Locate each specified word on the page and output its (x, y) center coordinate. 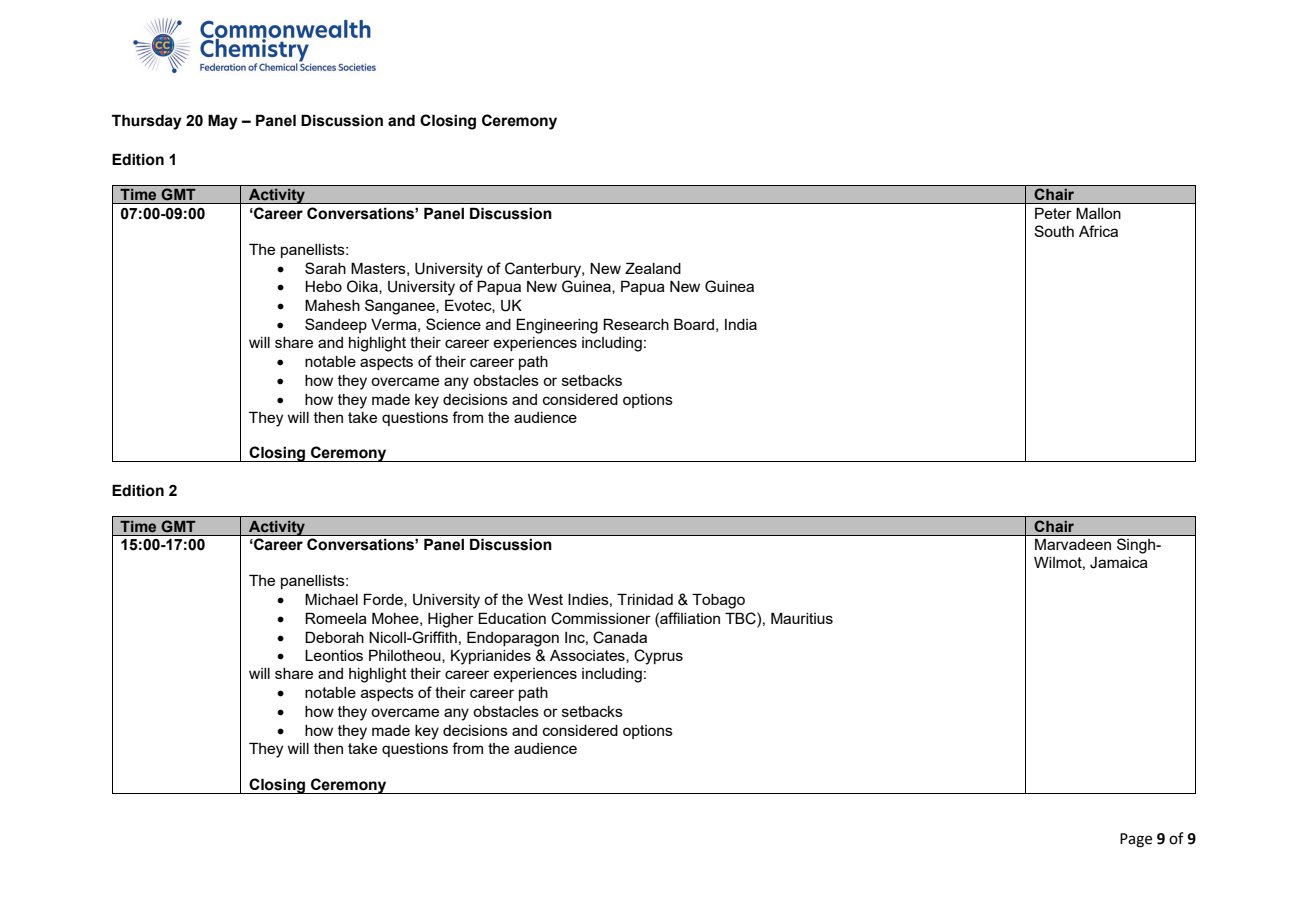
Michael (331, 599)
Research (636, 324)
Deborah (334, 637)
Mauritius (802, 618)
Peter (1053, 213)
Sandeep (336, 325)
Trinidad (645, 599)
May (223, 122)
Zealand (653, 268)
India (741, 324)
